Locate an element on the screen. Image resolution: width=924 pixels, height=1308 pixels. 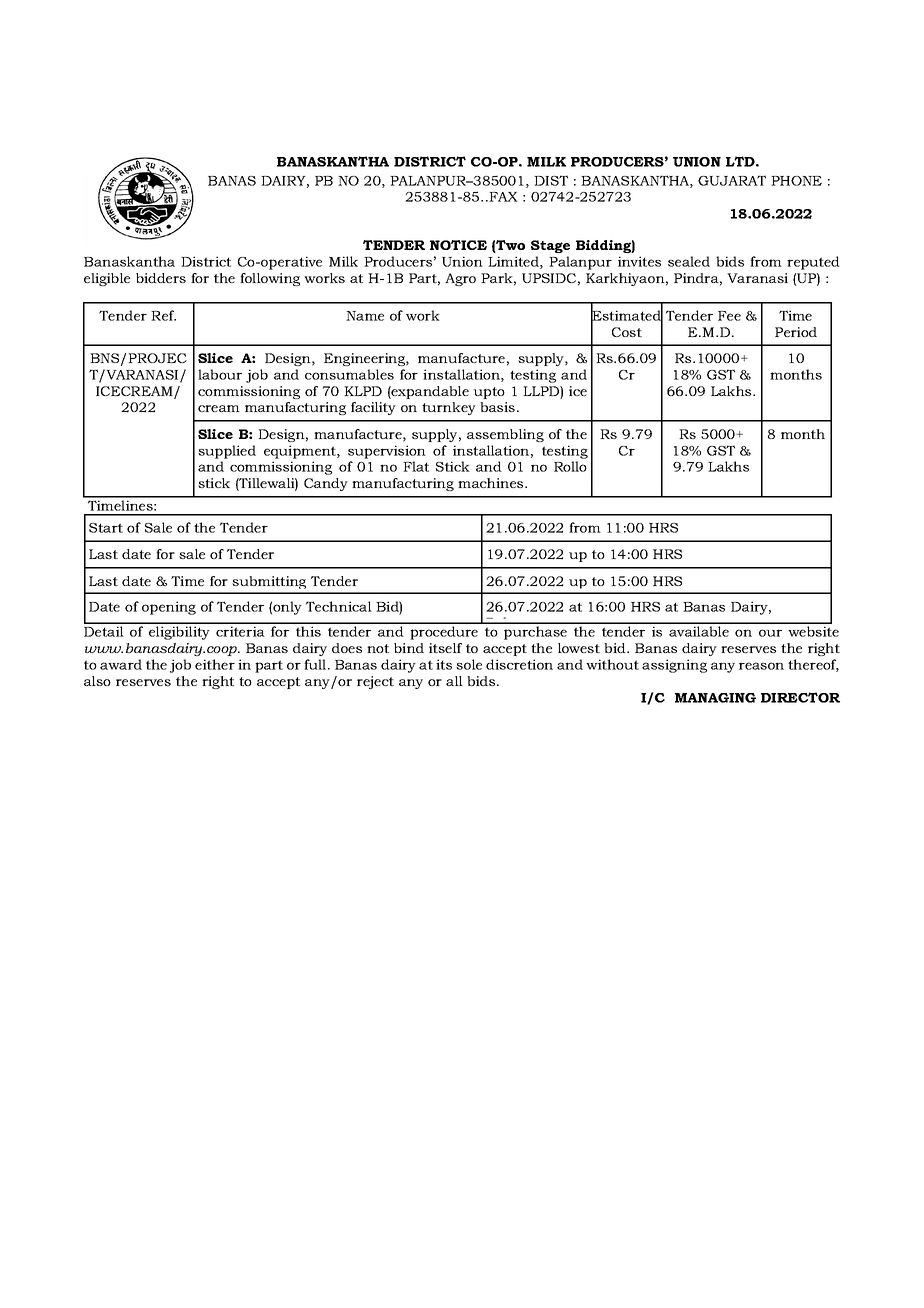
either is located at coordinates (215, 664).
